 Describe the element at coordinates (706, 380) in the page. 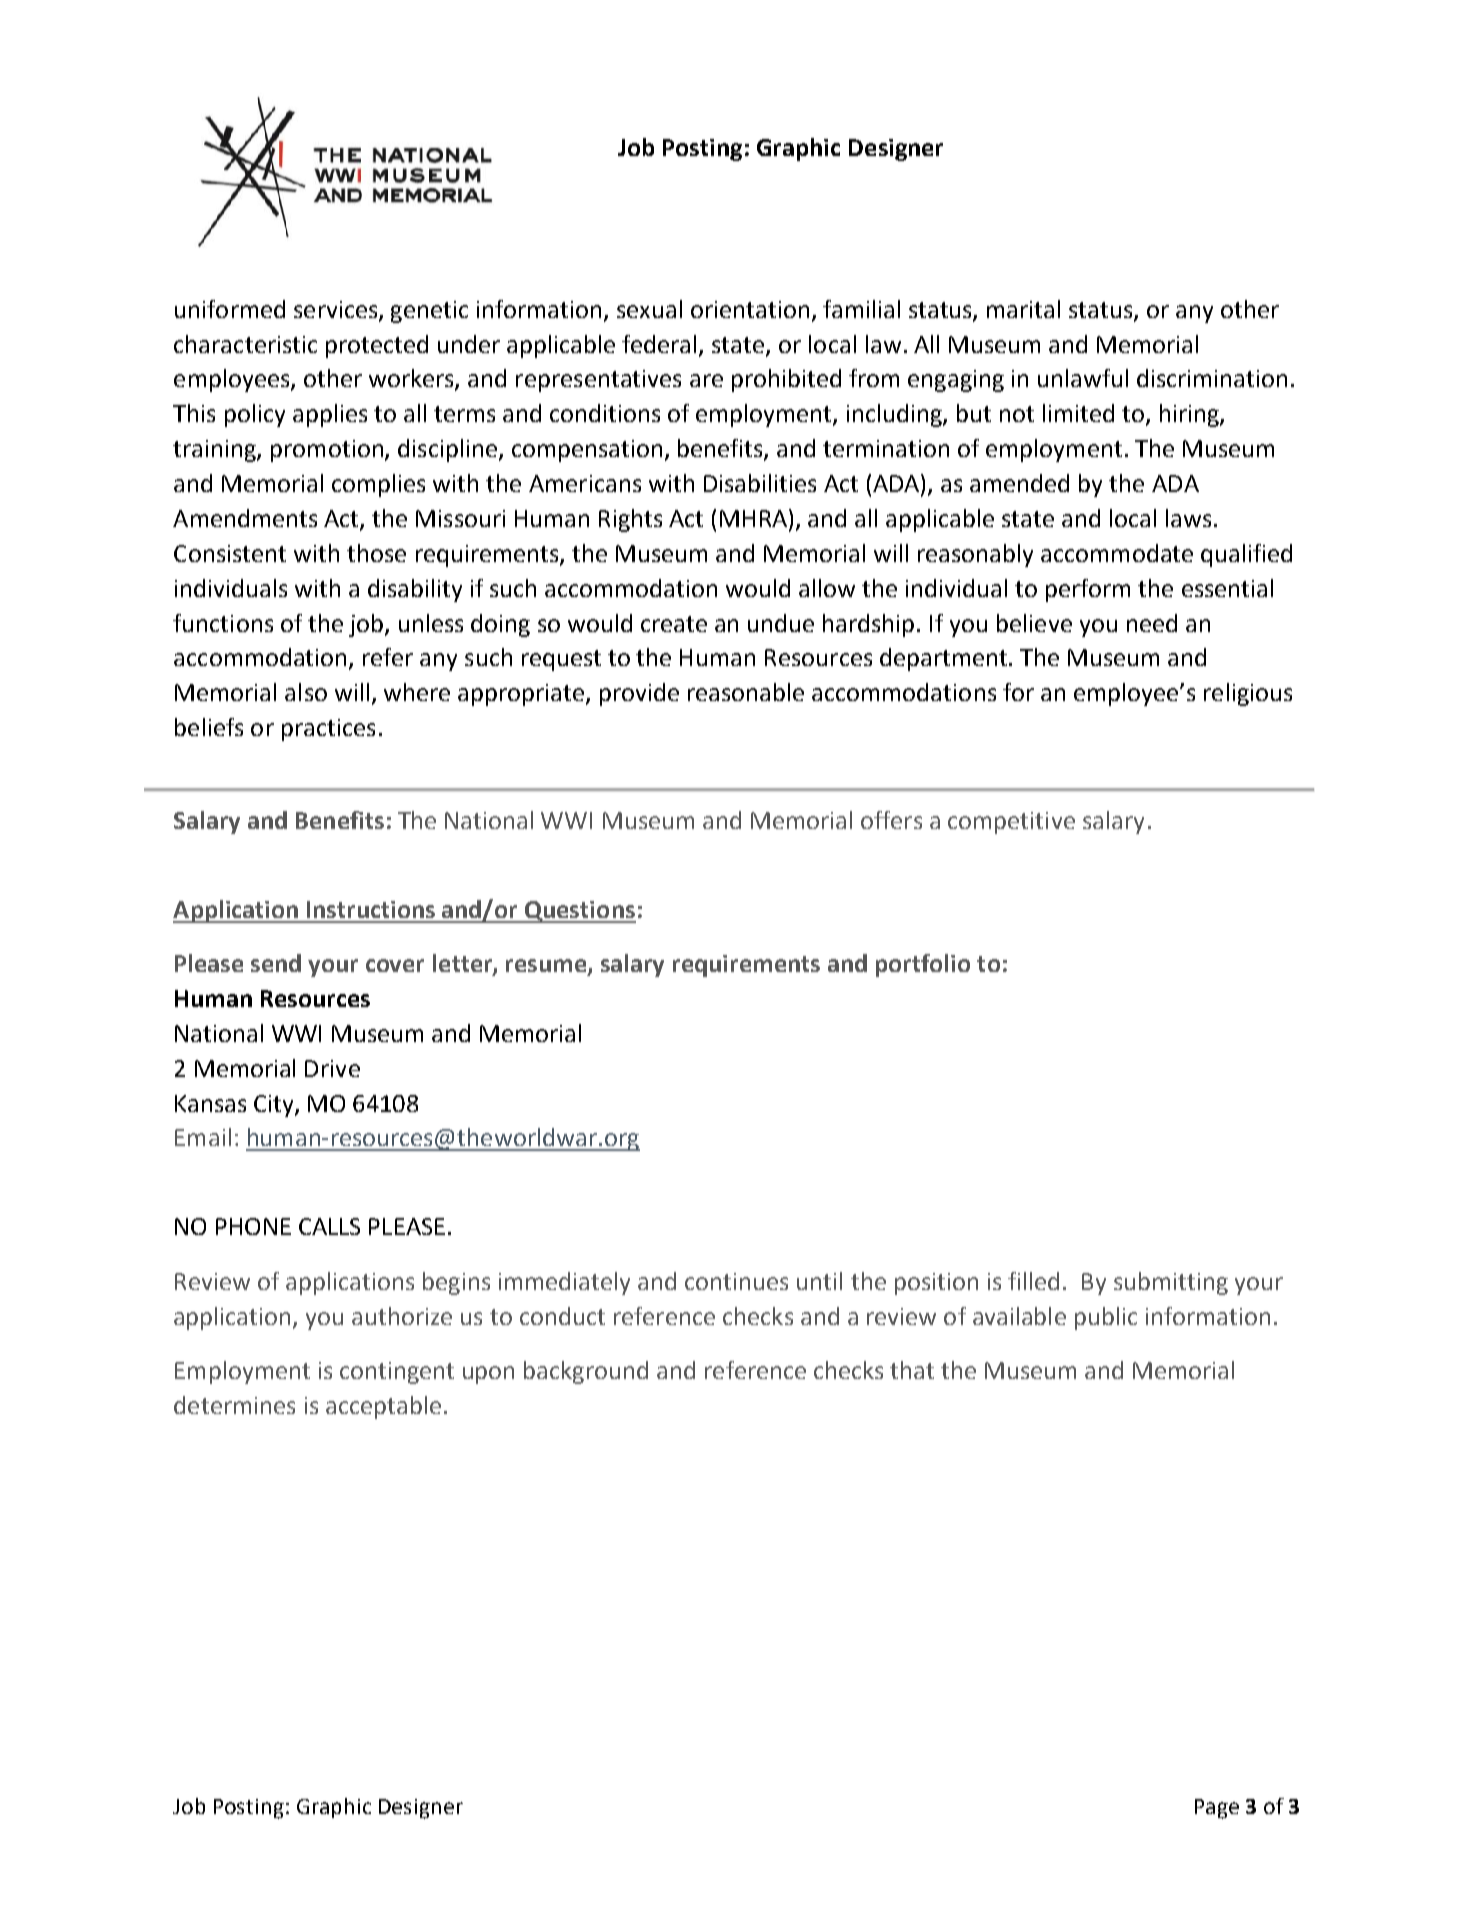

I see `are` at that location.
